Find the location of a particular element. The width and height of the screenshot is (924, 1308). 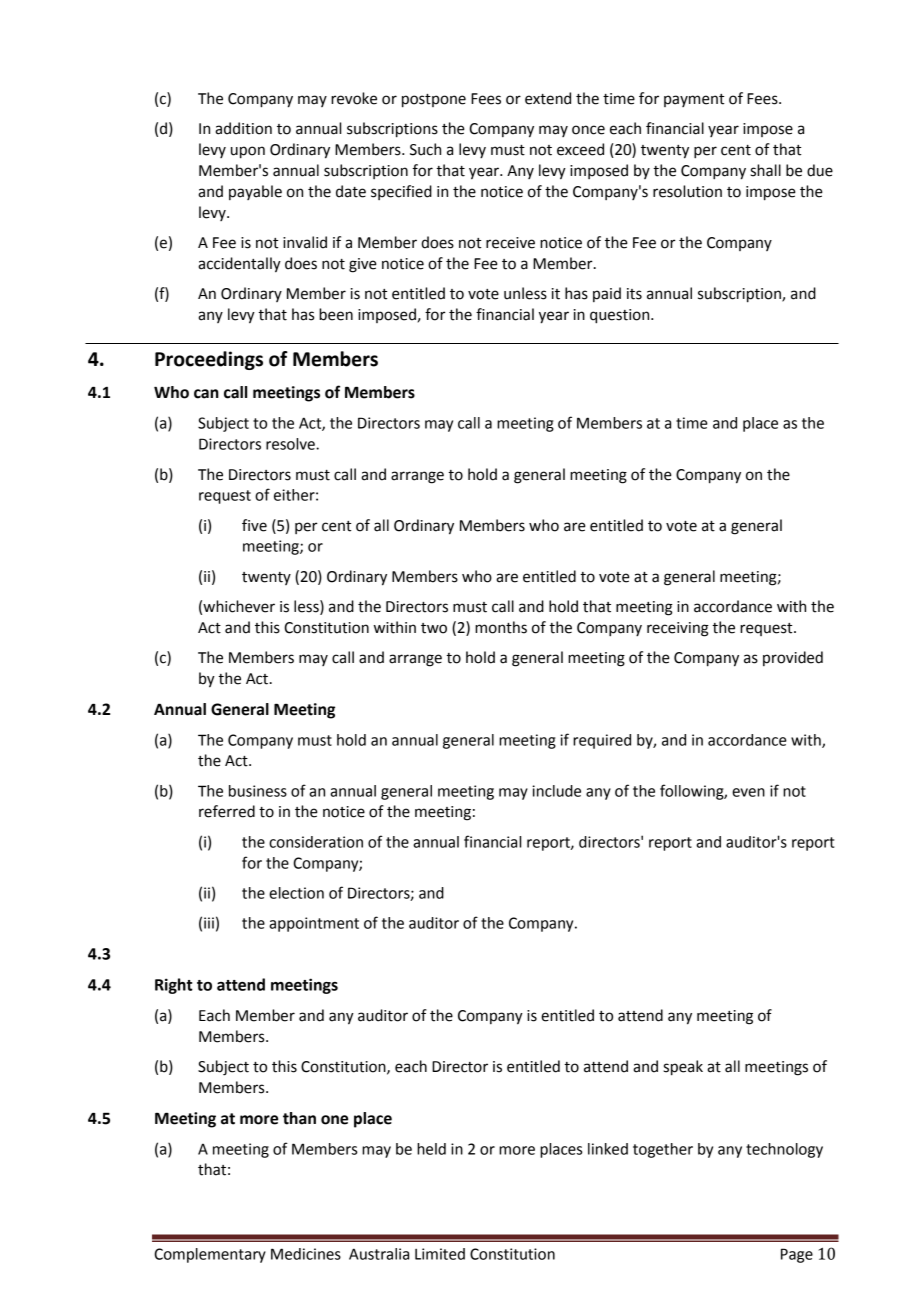

Limited is located at coordinates (440, 1254).
